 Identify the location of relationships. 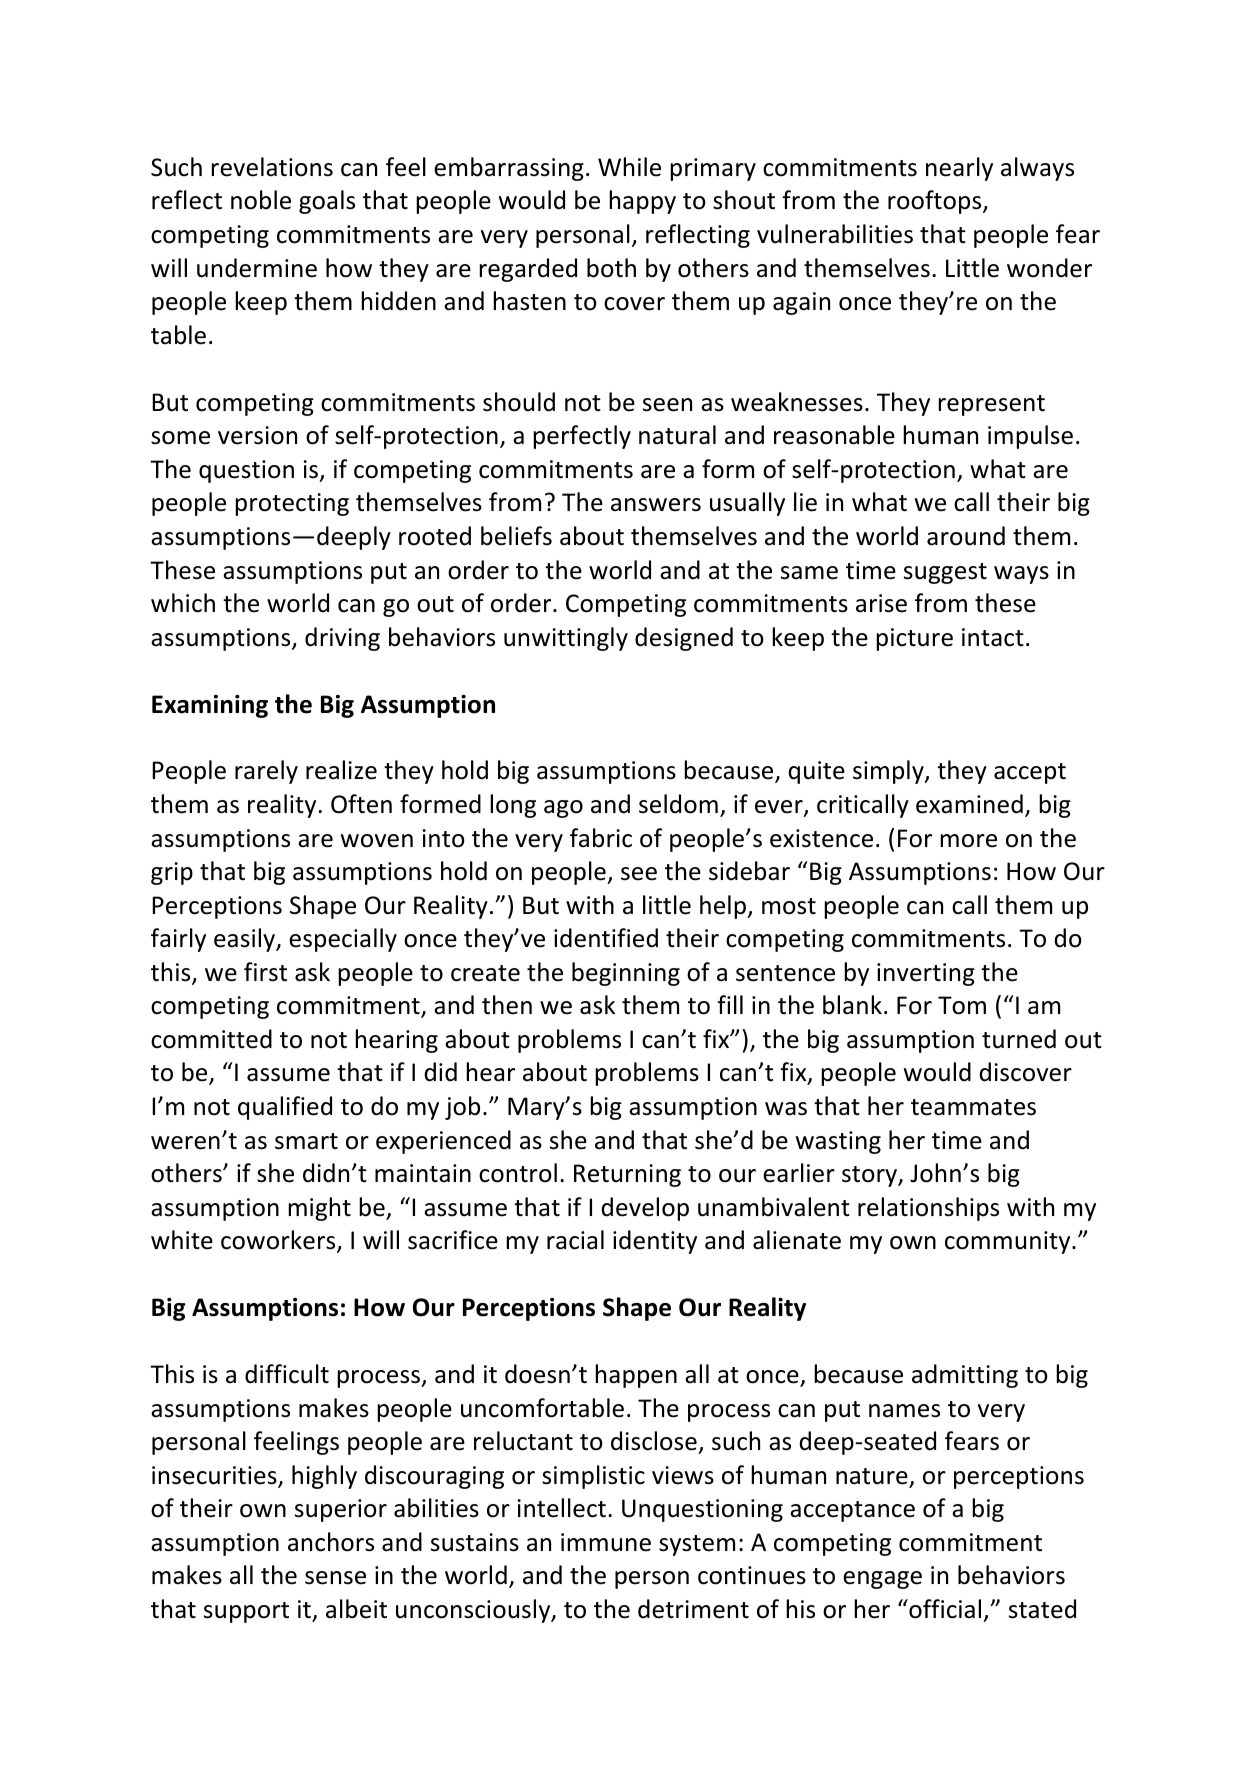
(928, 1209).
